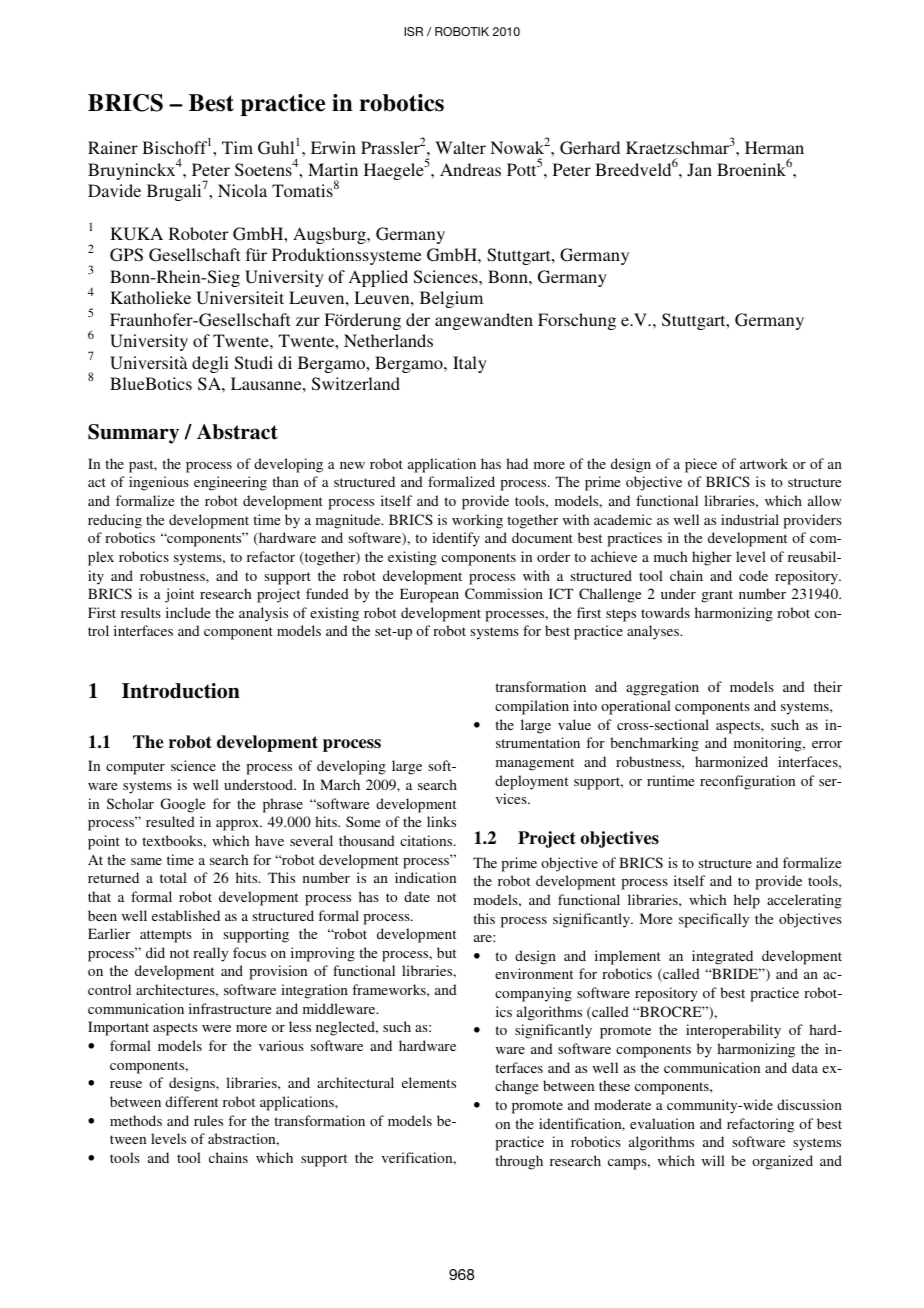 This page has width=924, height=1308. What do you see at coordinates (451, 299) in the page?
I see `Belgium` at bounding box center [451, 299].
